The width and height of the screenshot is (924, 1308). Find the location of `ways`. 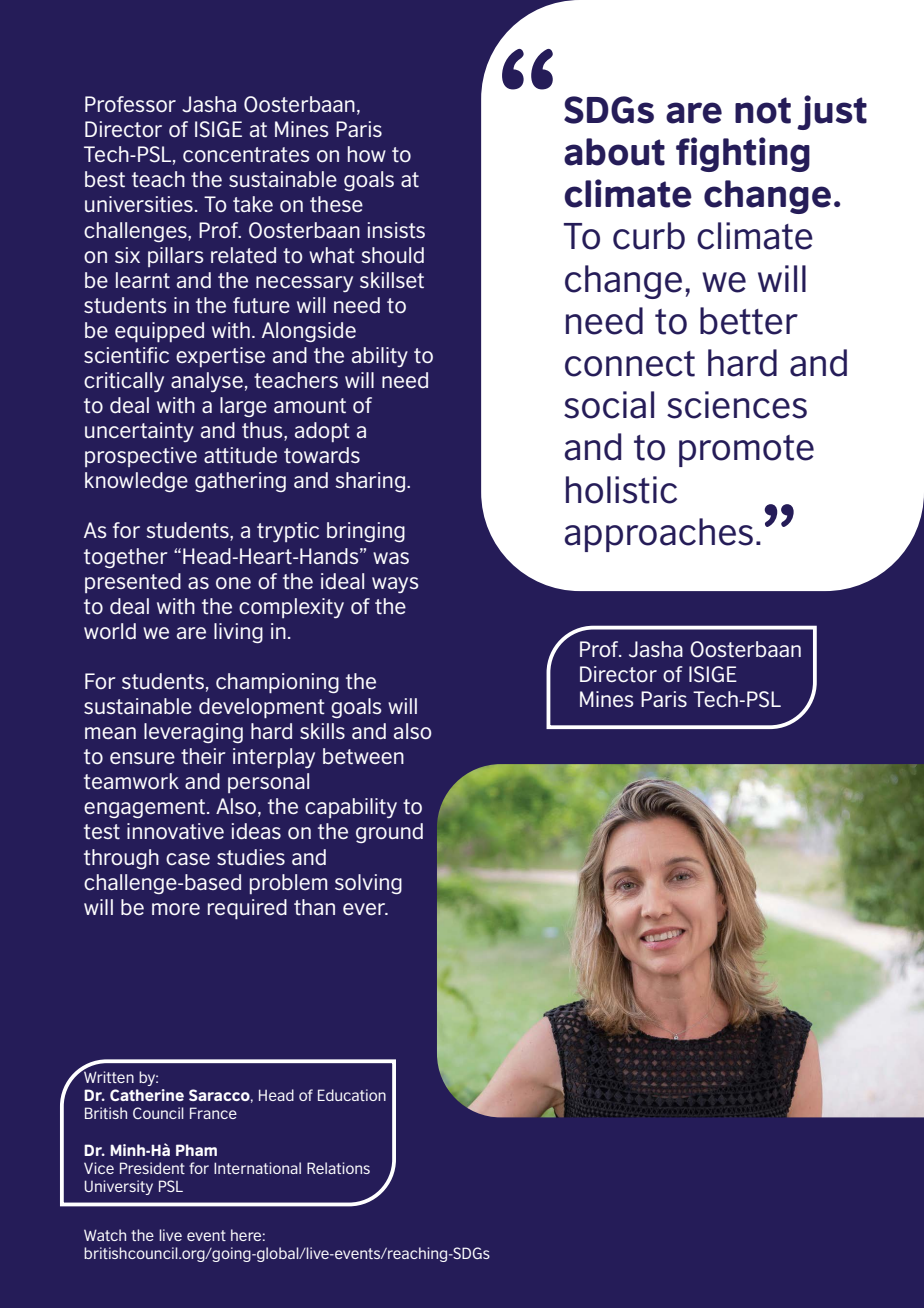

ways is located at coordinates (395, 585).
